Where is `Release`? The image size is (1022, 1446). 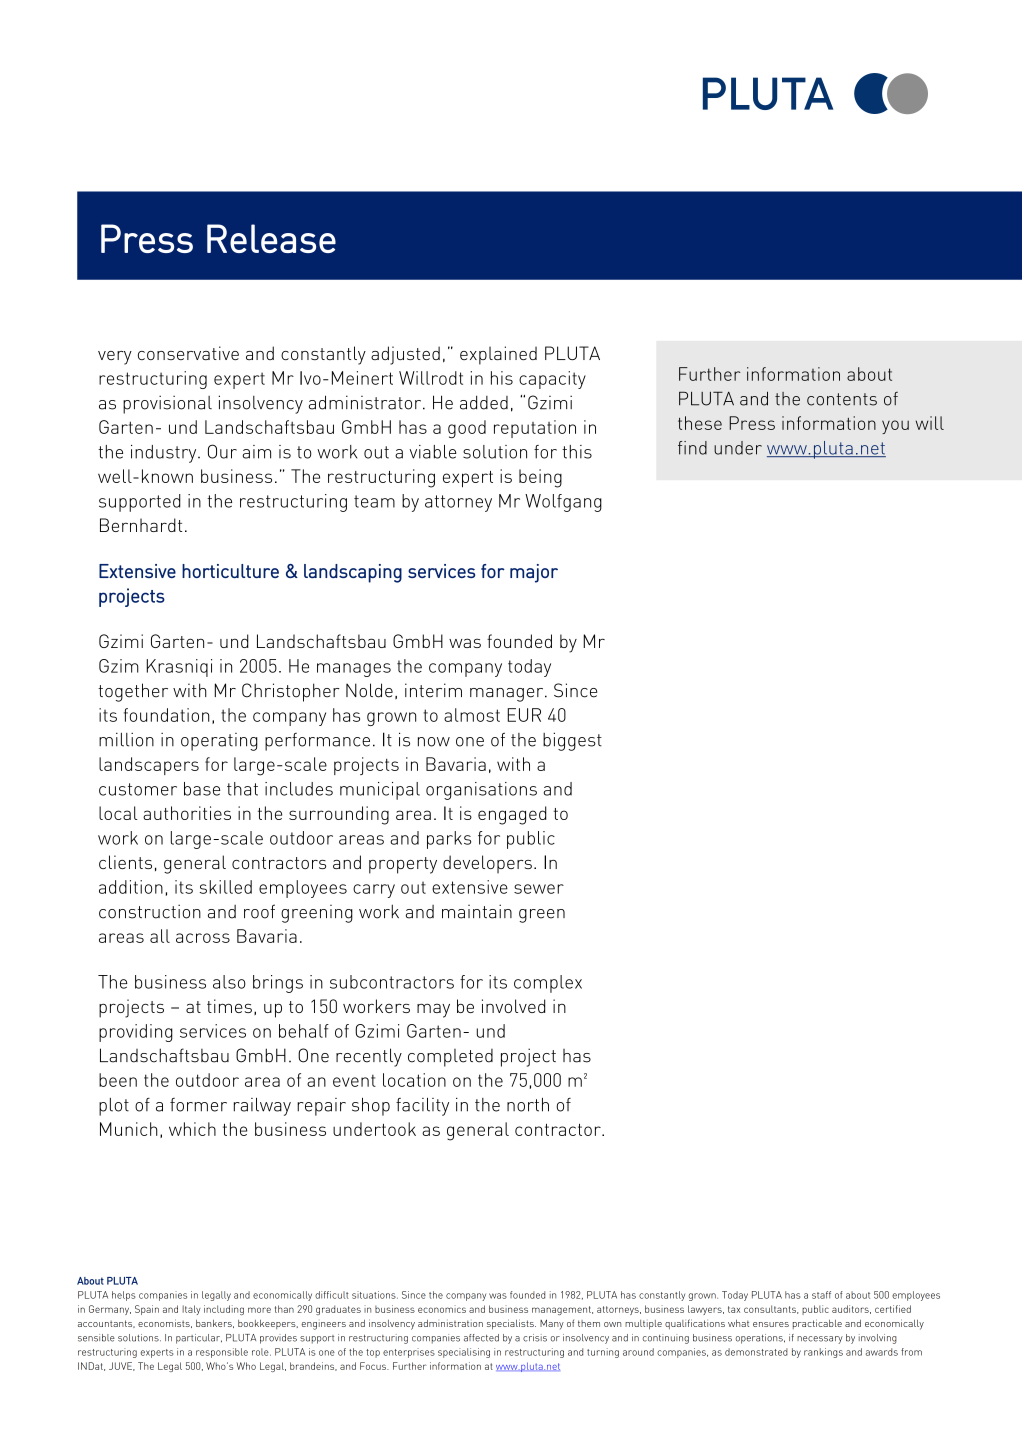 Release is located at coordinates (271, 238).
